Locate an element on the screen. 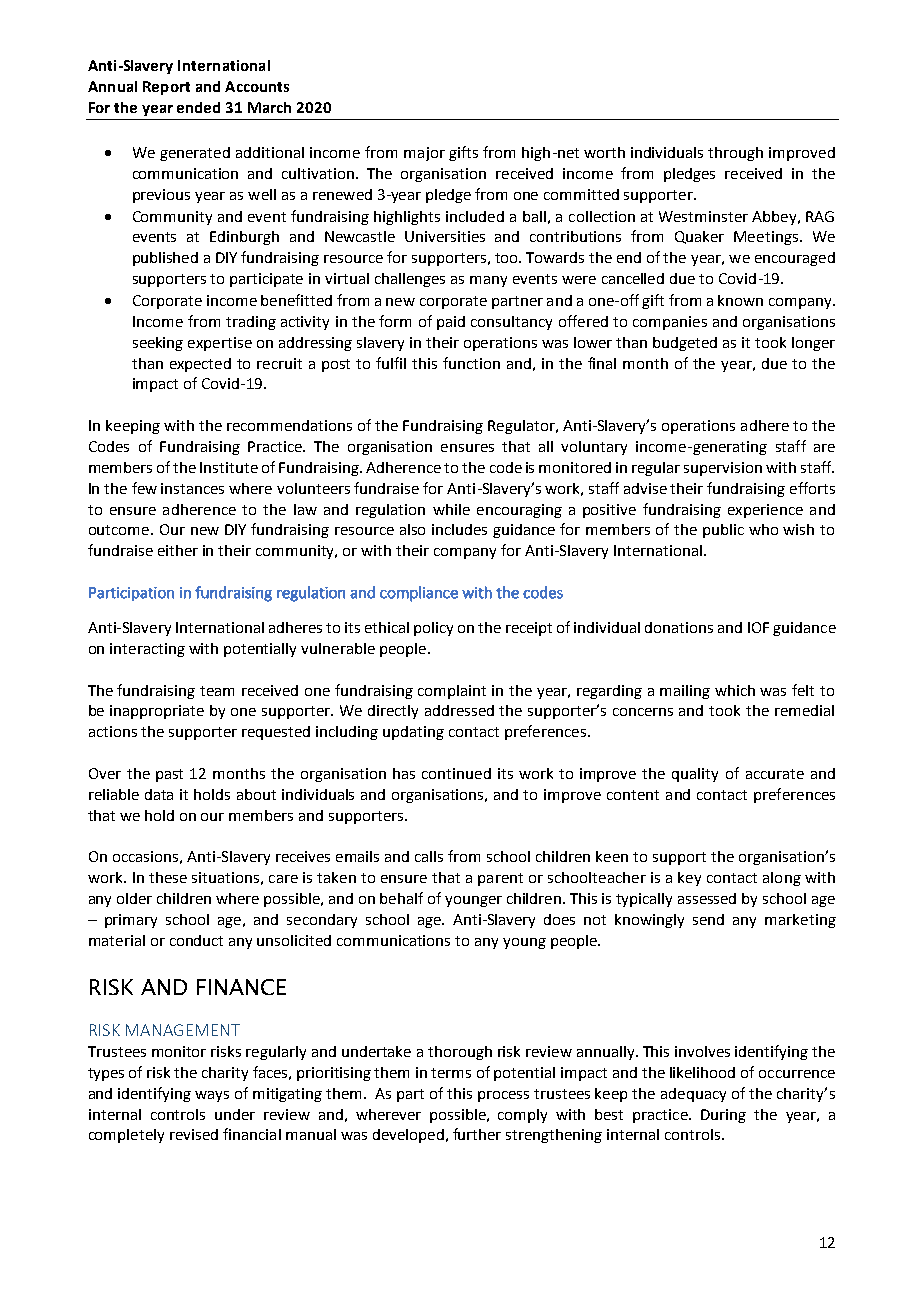 The width and height of the screenshot is (924, 1308). assessed is located at coordinates (707, 898).
